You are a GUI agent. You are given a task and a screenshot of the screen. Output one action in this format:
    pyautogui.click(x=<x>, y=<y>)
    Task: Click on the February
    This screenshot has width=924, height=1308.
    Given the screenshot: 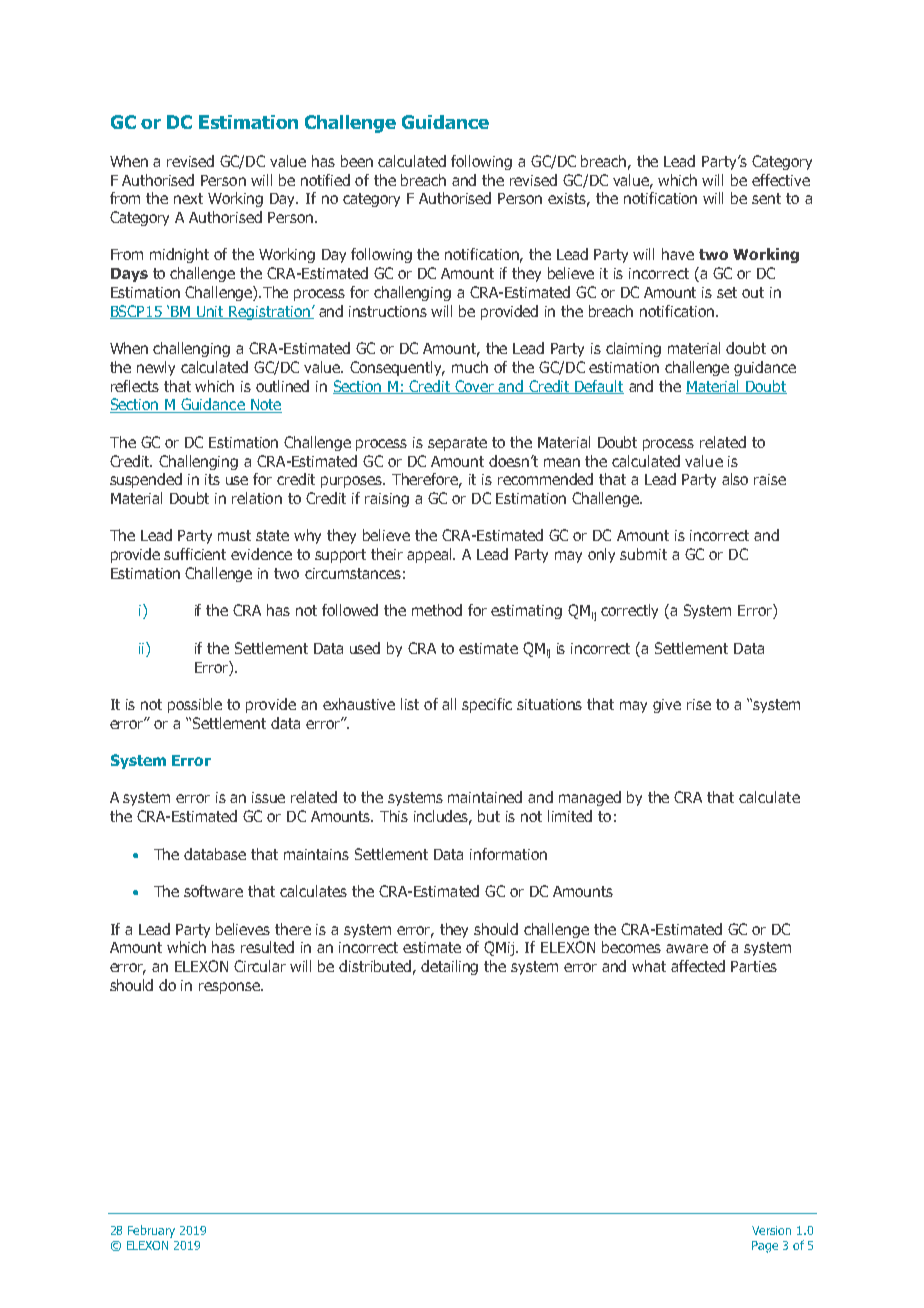 What is the action you would take?
    pyautogui.click(x=151, y=1231)
